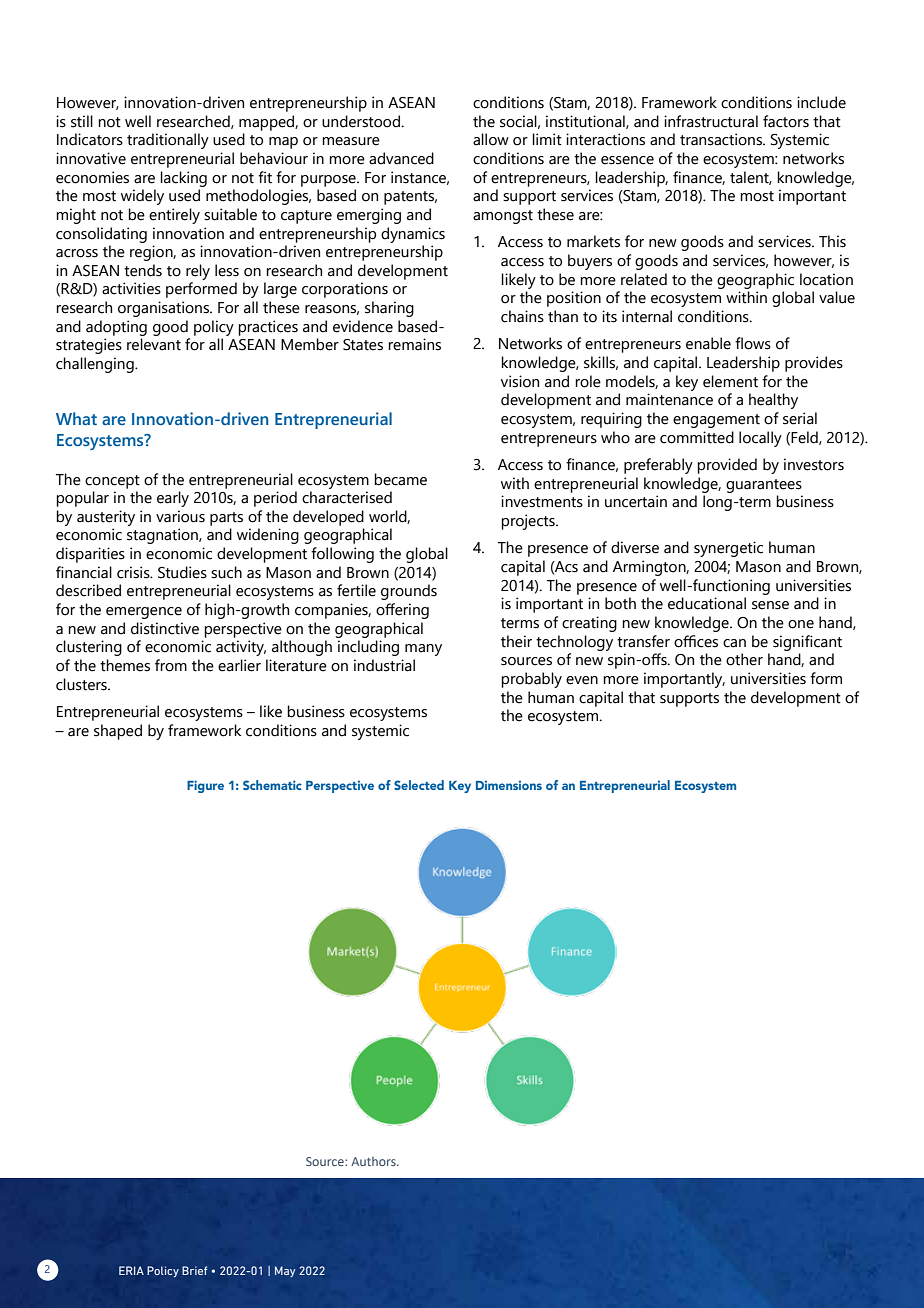  Describe the element at coordinates (744, 659) in the screenshot. I see `other` at that location.
